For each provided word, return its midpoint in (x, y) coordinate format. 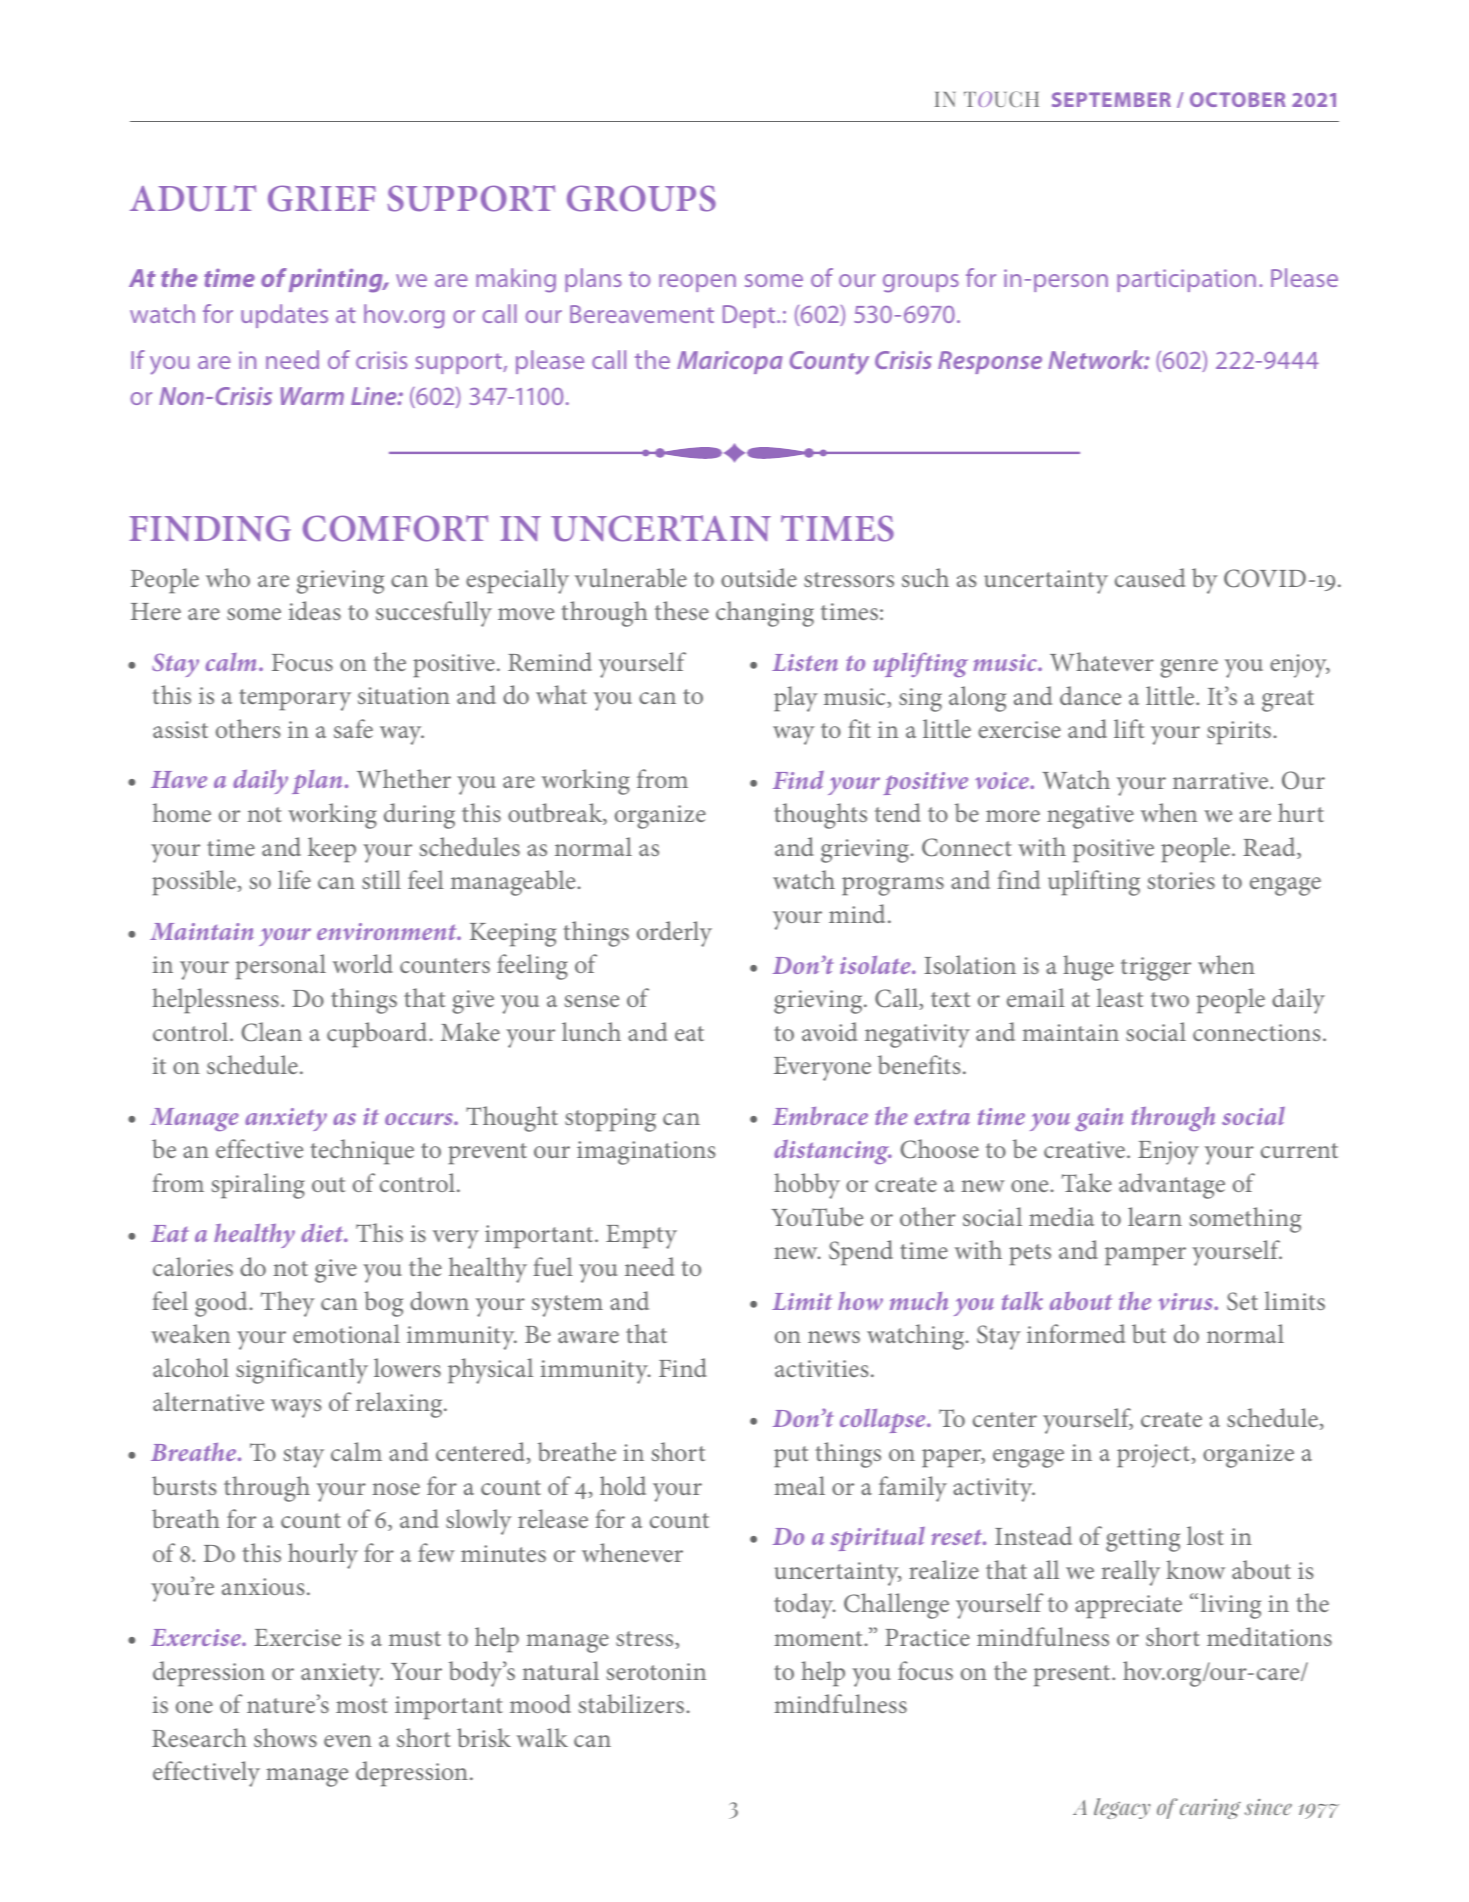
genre (1189, 668)
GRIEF (322, 198)
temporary (295, 700)
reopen (697, 283)
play (796, 699)
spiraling (258, 1186)
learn (1155, 1216)
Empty (641, 1237)
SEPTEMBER (1111, 99)
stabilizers (632, 1703)
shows (285, 1737)
